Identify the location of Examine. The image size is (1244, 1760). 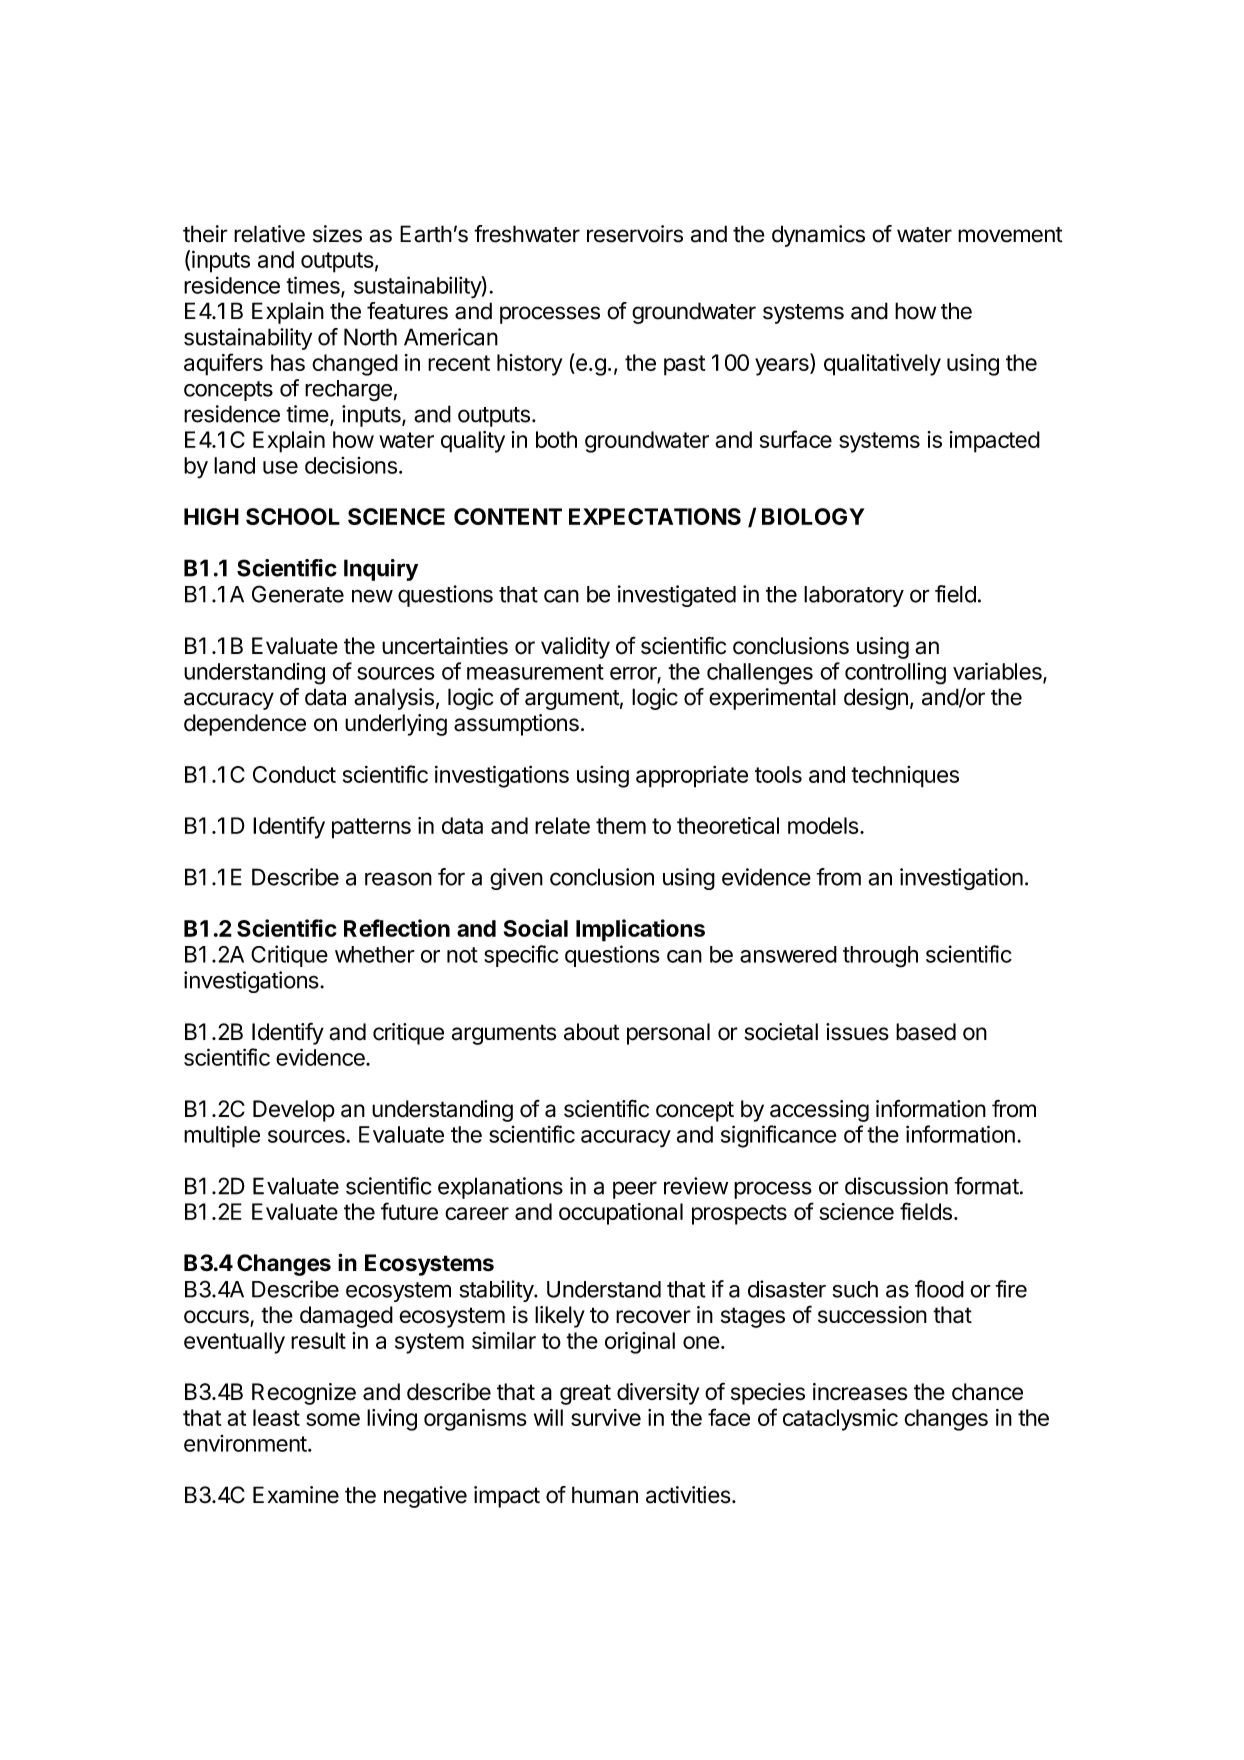
(296, 1495).
